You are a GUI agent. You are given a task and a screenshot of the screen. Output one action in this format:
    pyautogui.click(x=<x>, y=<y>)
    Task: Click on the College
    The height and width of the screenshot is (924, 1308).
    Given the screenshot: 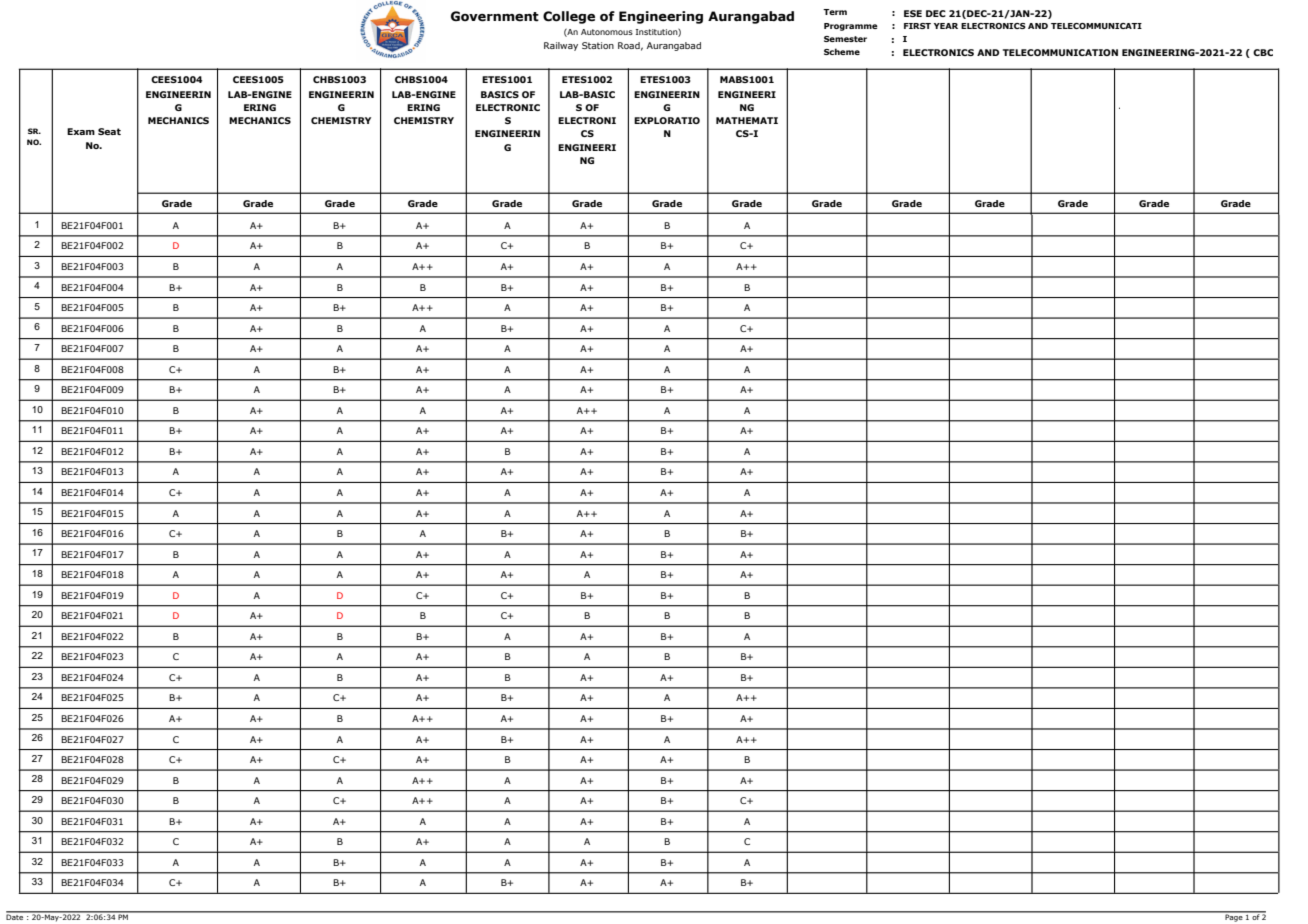 What is the action you would take?
    pyautogui.click(x=569, y=17)
